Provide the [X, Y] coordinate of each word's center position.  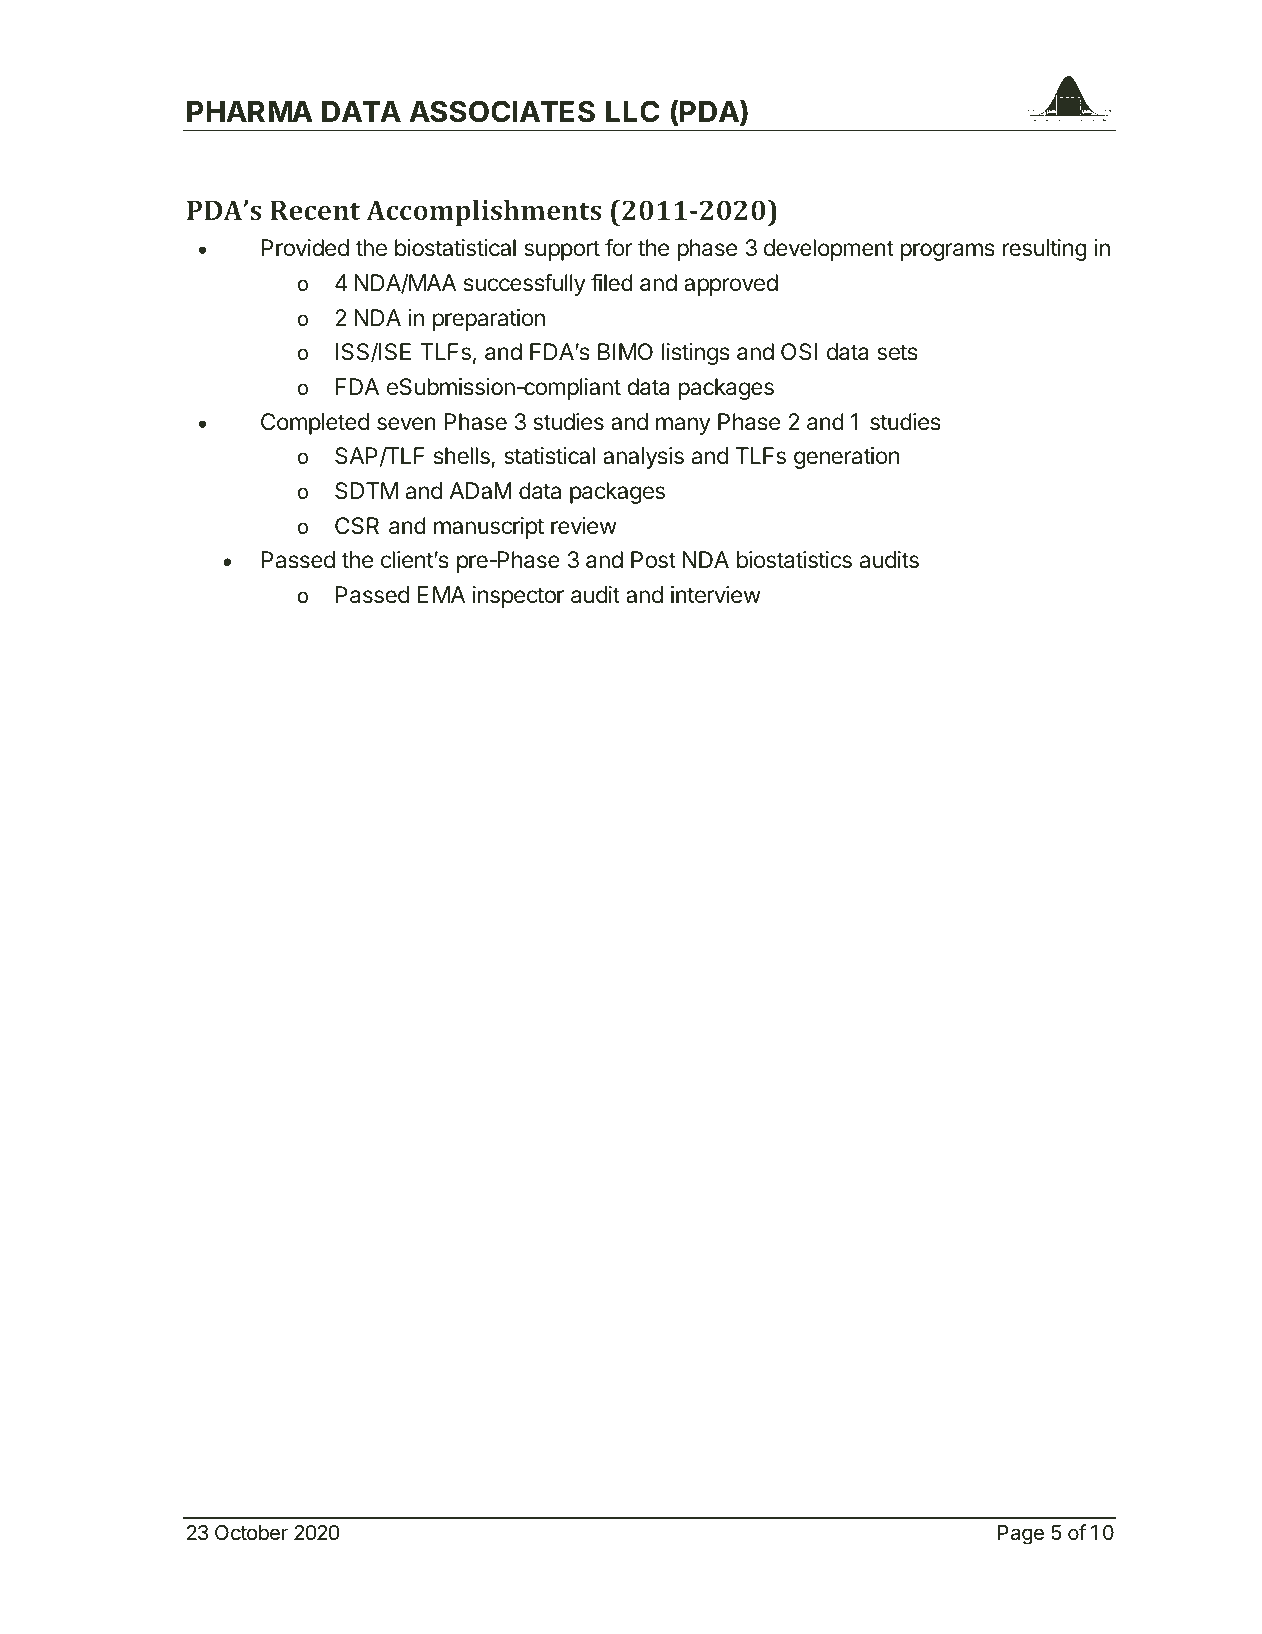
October [251, 1533]
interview [716, 595]
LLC [633, 111]
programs [947, 252]
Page [1021, 1535]
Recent [315, 210]
